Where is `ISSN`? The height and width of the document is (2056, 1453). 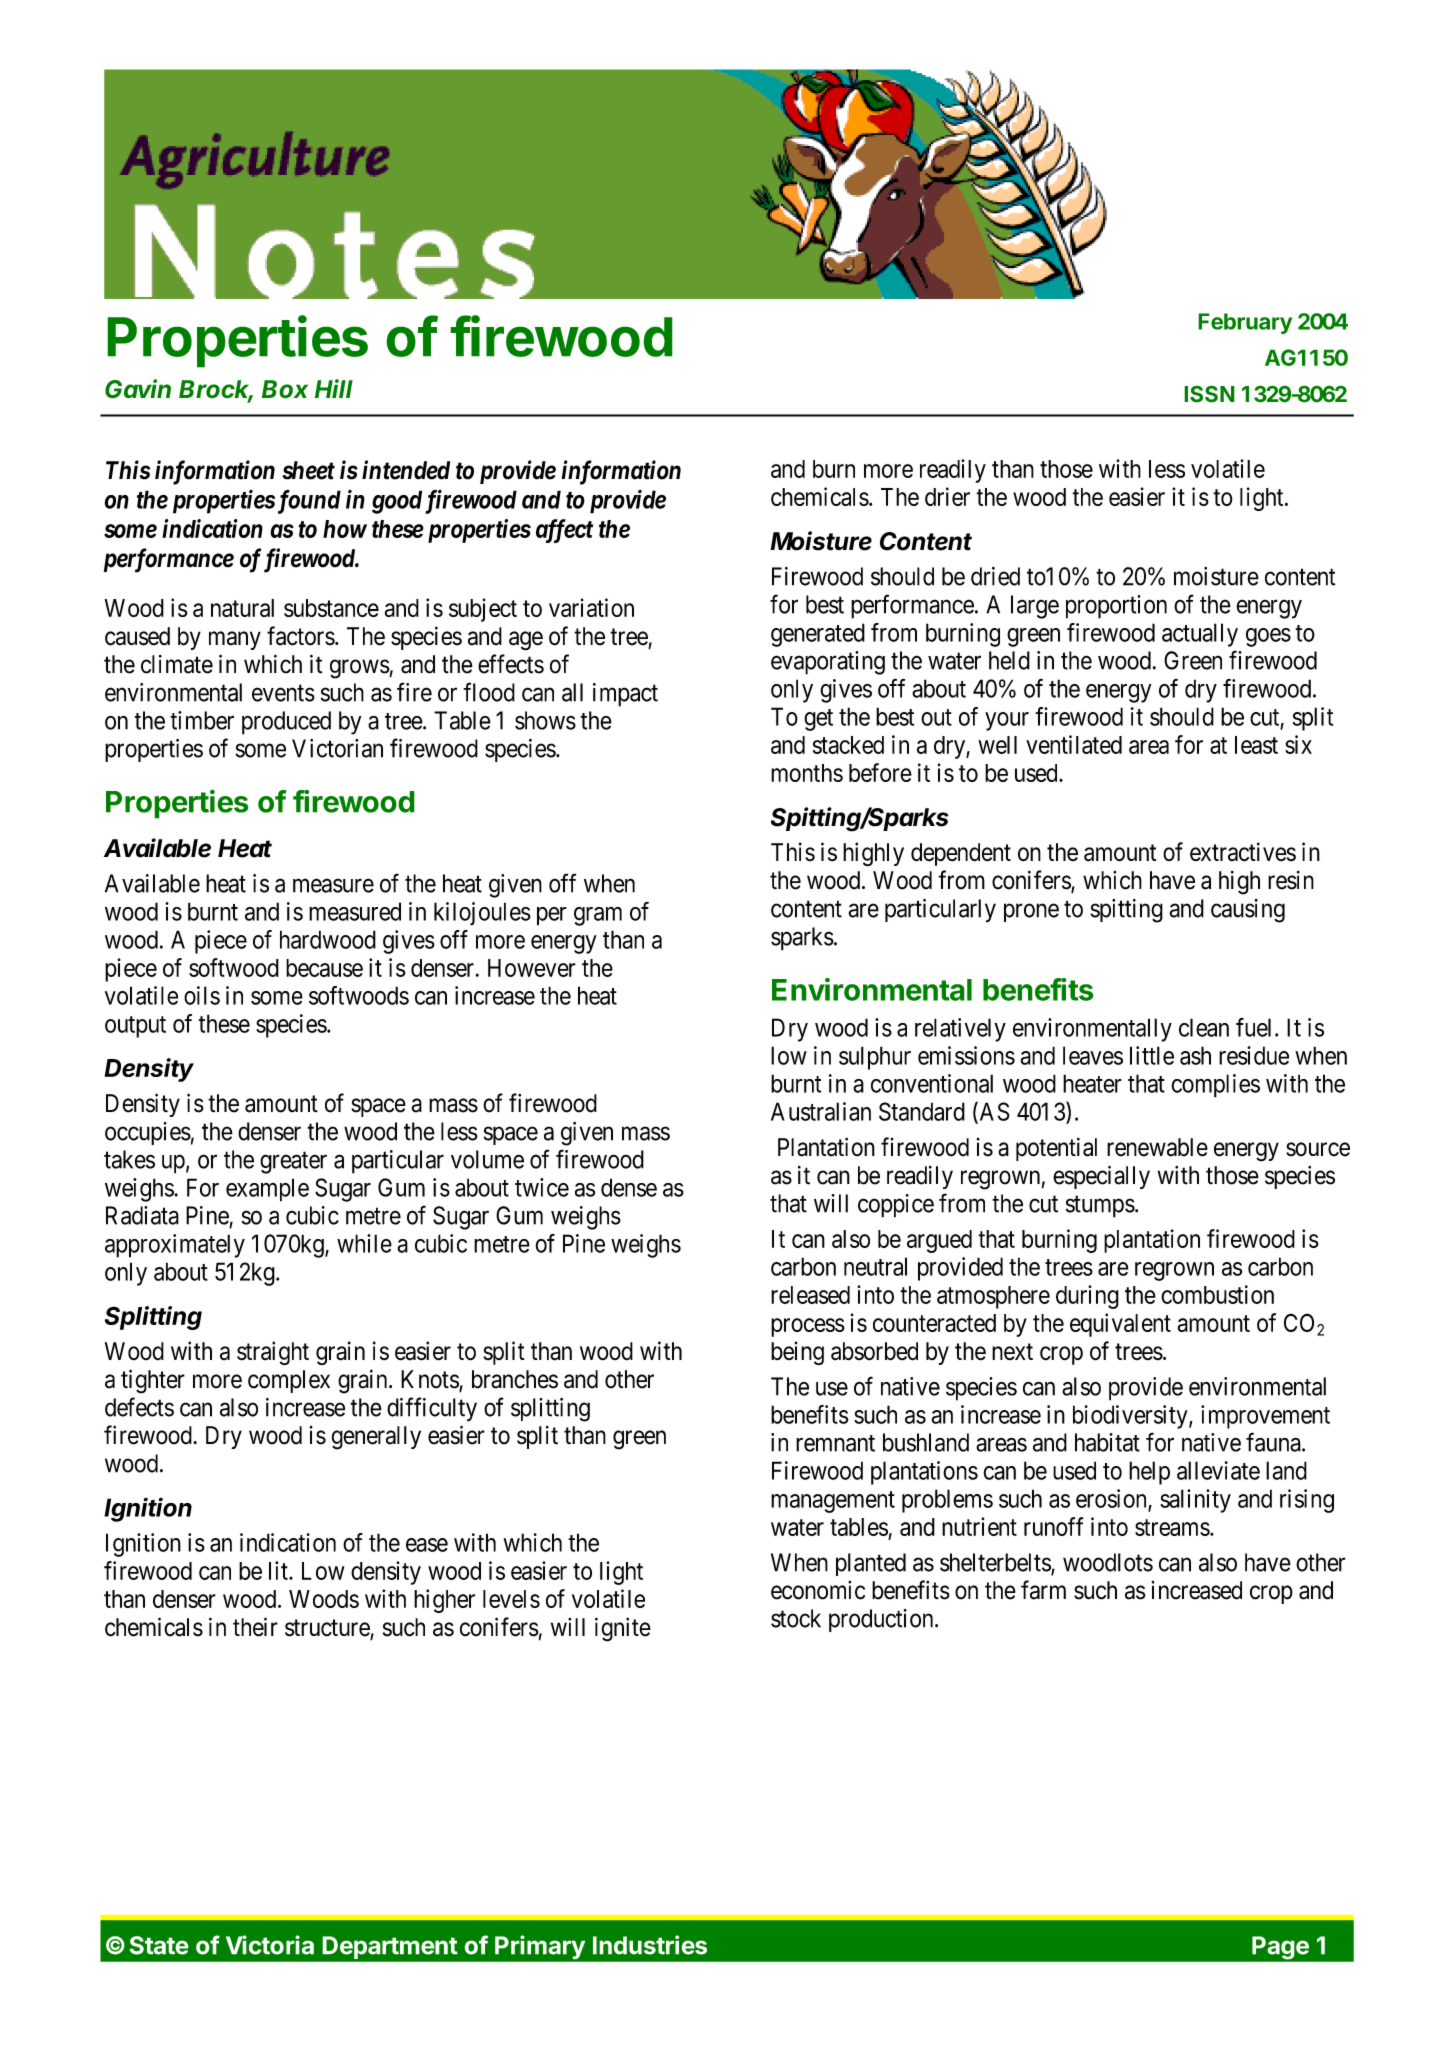 ISSN is located at coordinates (1209, 394).
